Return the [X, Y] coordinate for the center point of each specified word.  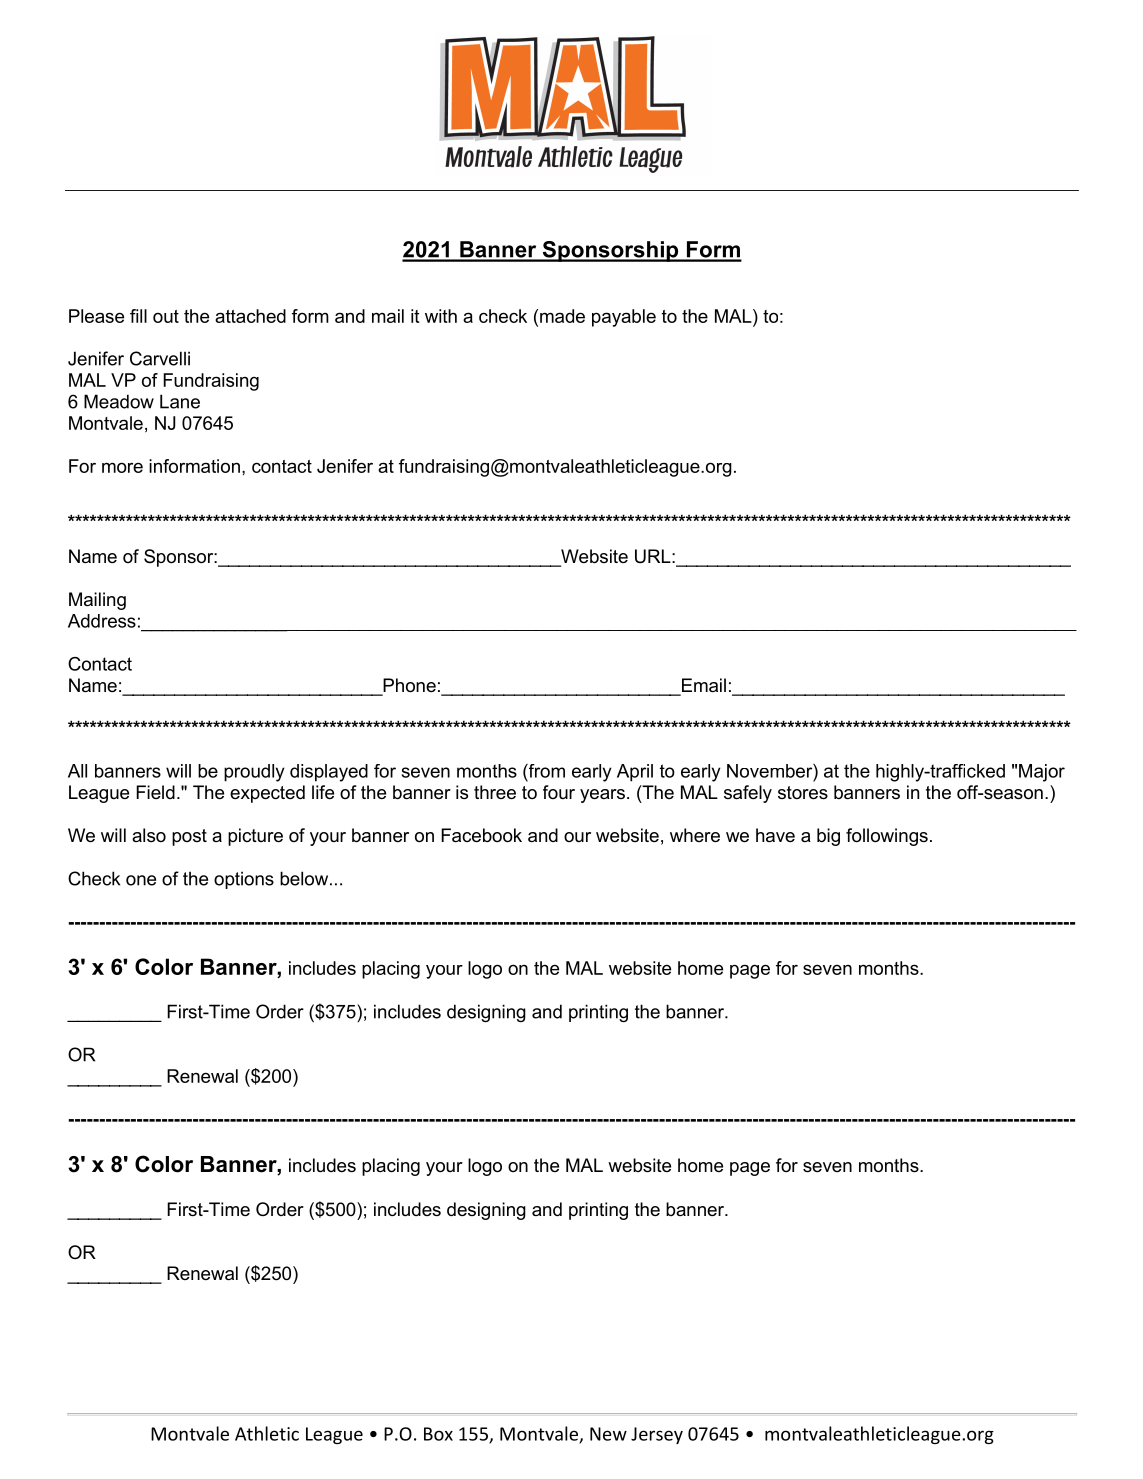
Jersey [657, 1435]
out [166, 316]
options [244, 880]
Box [438, 1434]
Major [1042, 773]
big [828, 837]
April [635, 773]
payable [624, 318]
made [562, 316]
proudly [254, 773]
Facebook [481, 835]
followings [887, 837]
